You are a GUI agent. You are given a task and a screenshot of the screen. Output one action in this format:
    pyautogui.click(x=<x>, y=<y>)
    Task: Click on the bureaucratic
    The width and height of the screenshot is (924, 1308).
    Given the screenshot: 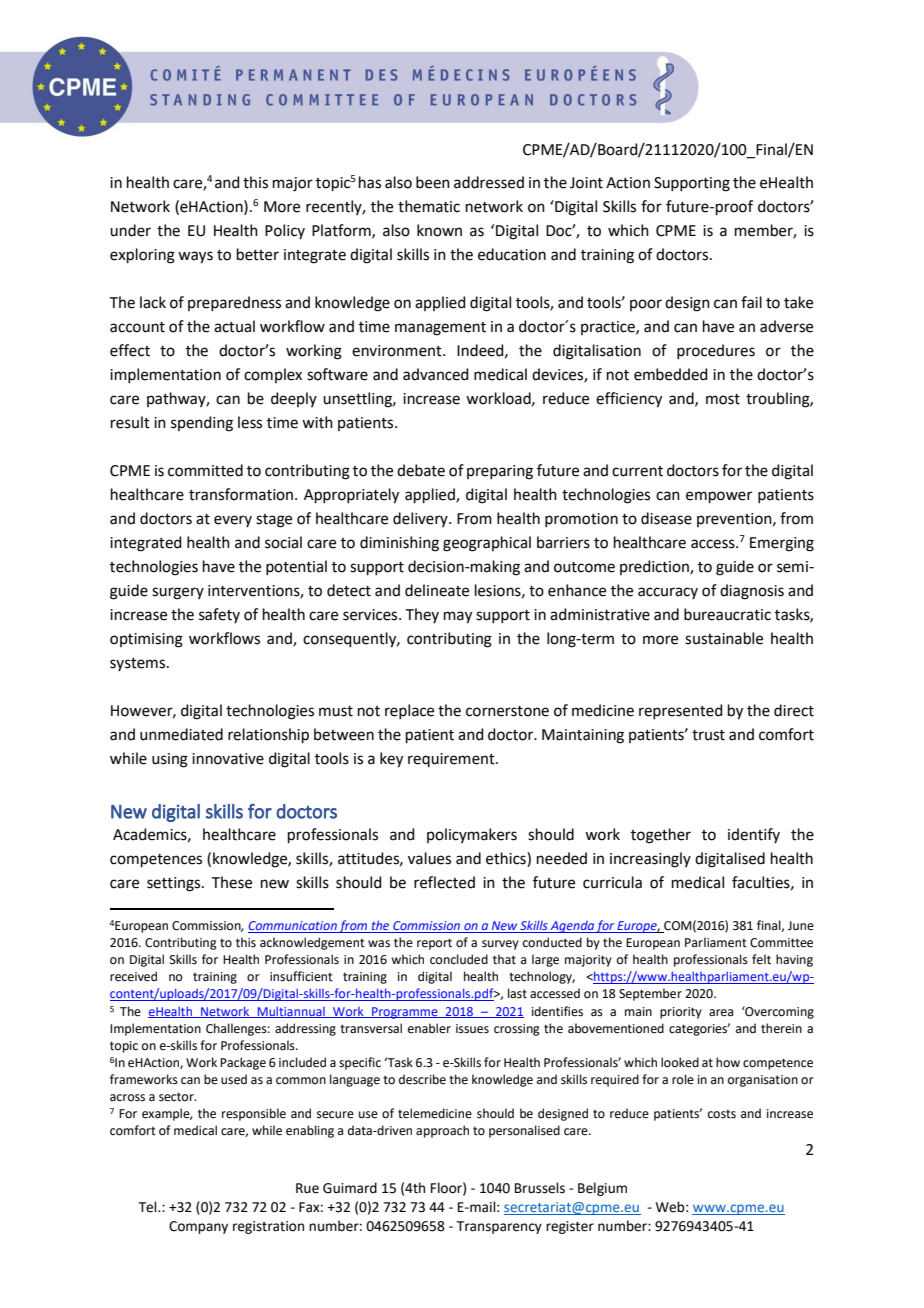 What is the action you would take?
    pyautogui.click(x=727, y=614)
